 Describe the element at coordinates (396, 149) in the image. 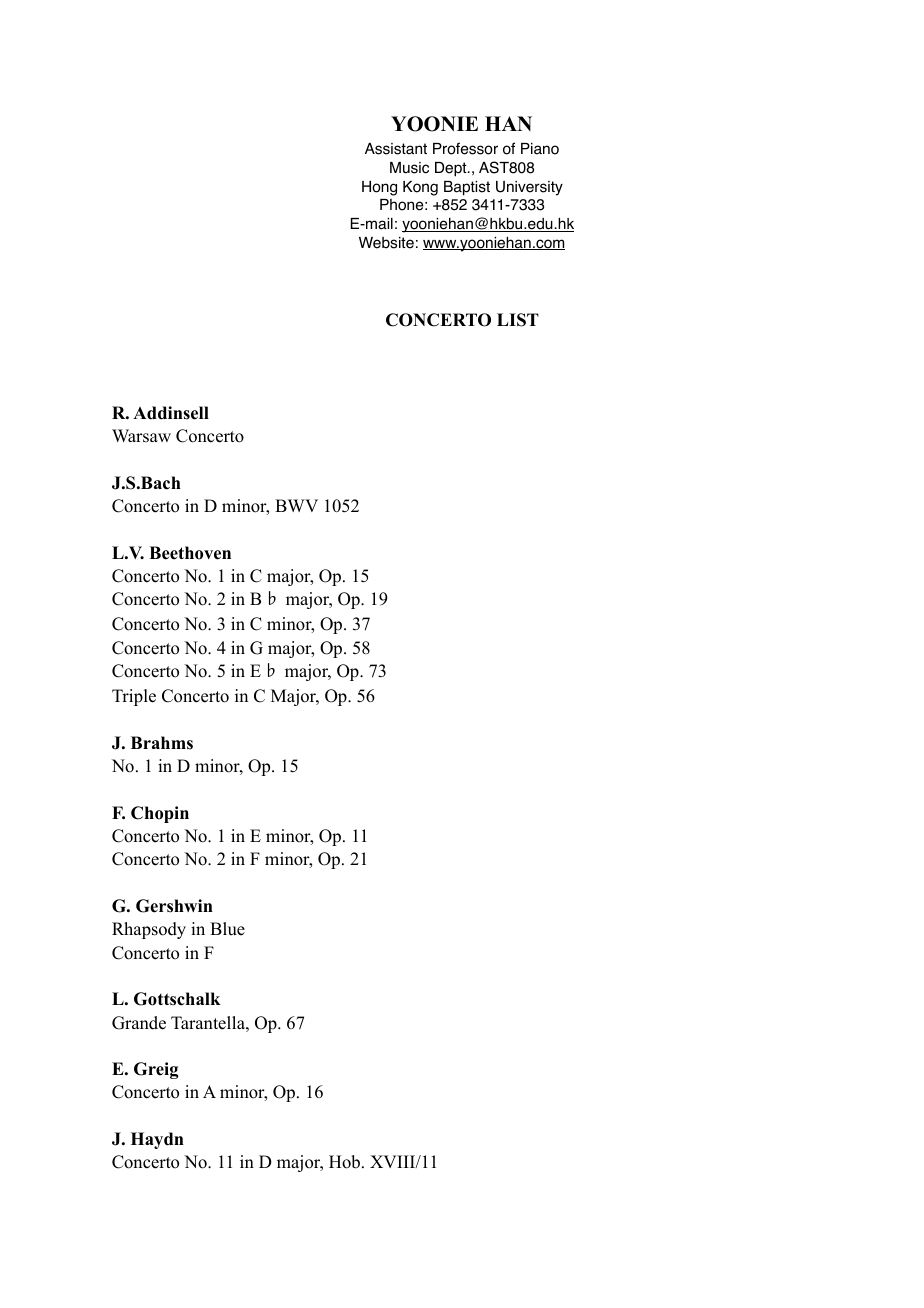

I see `Assistant` at that location.
